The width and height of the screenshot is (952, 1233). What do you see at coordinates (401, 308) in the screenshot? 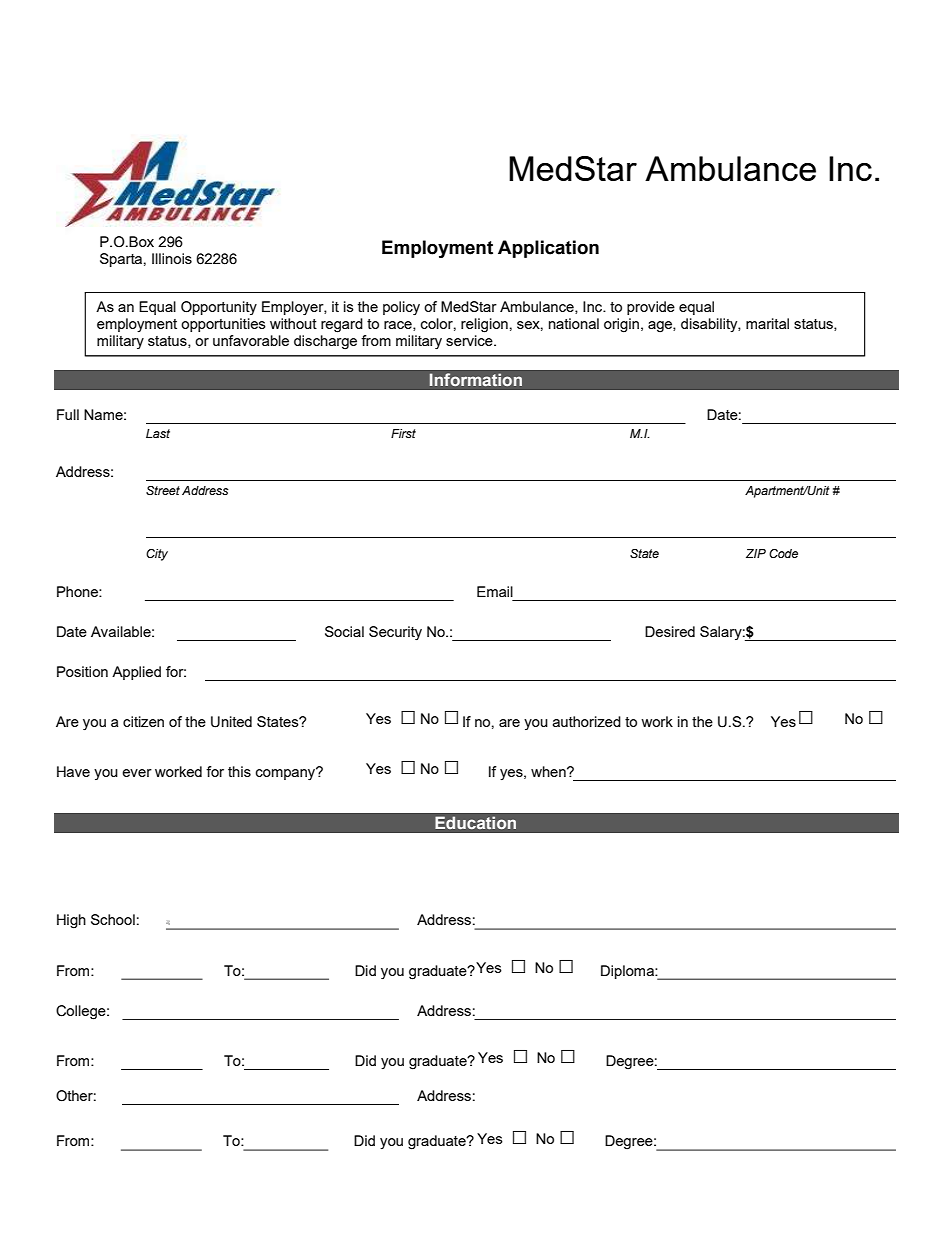
I see `policy` at bounding box center [401, 308].
